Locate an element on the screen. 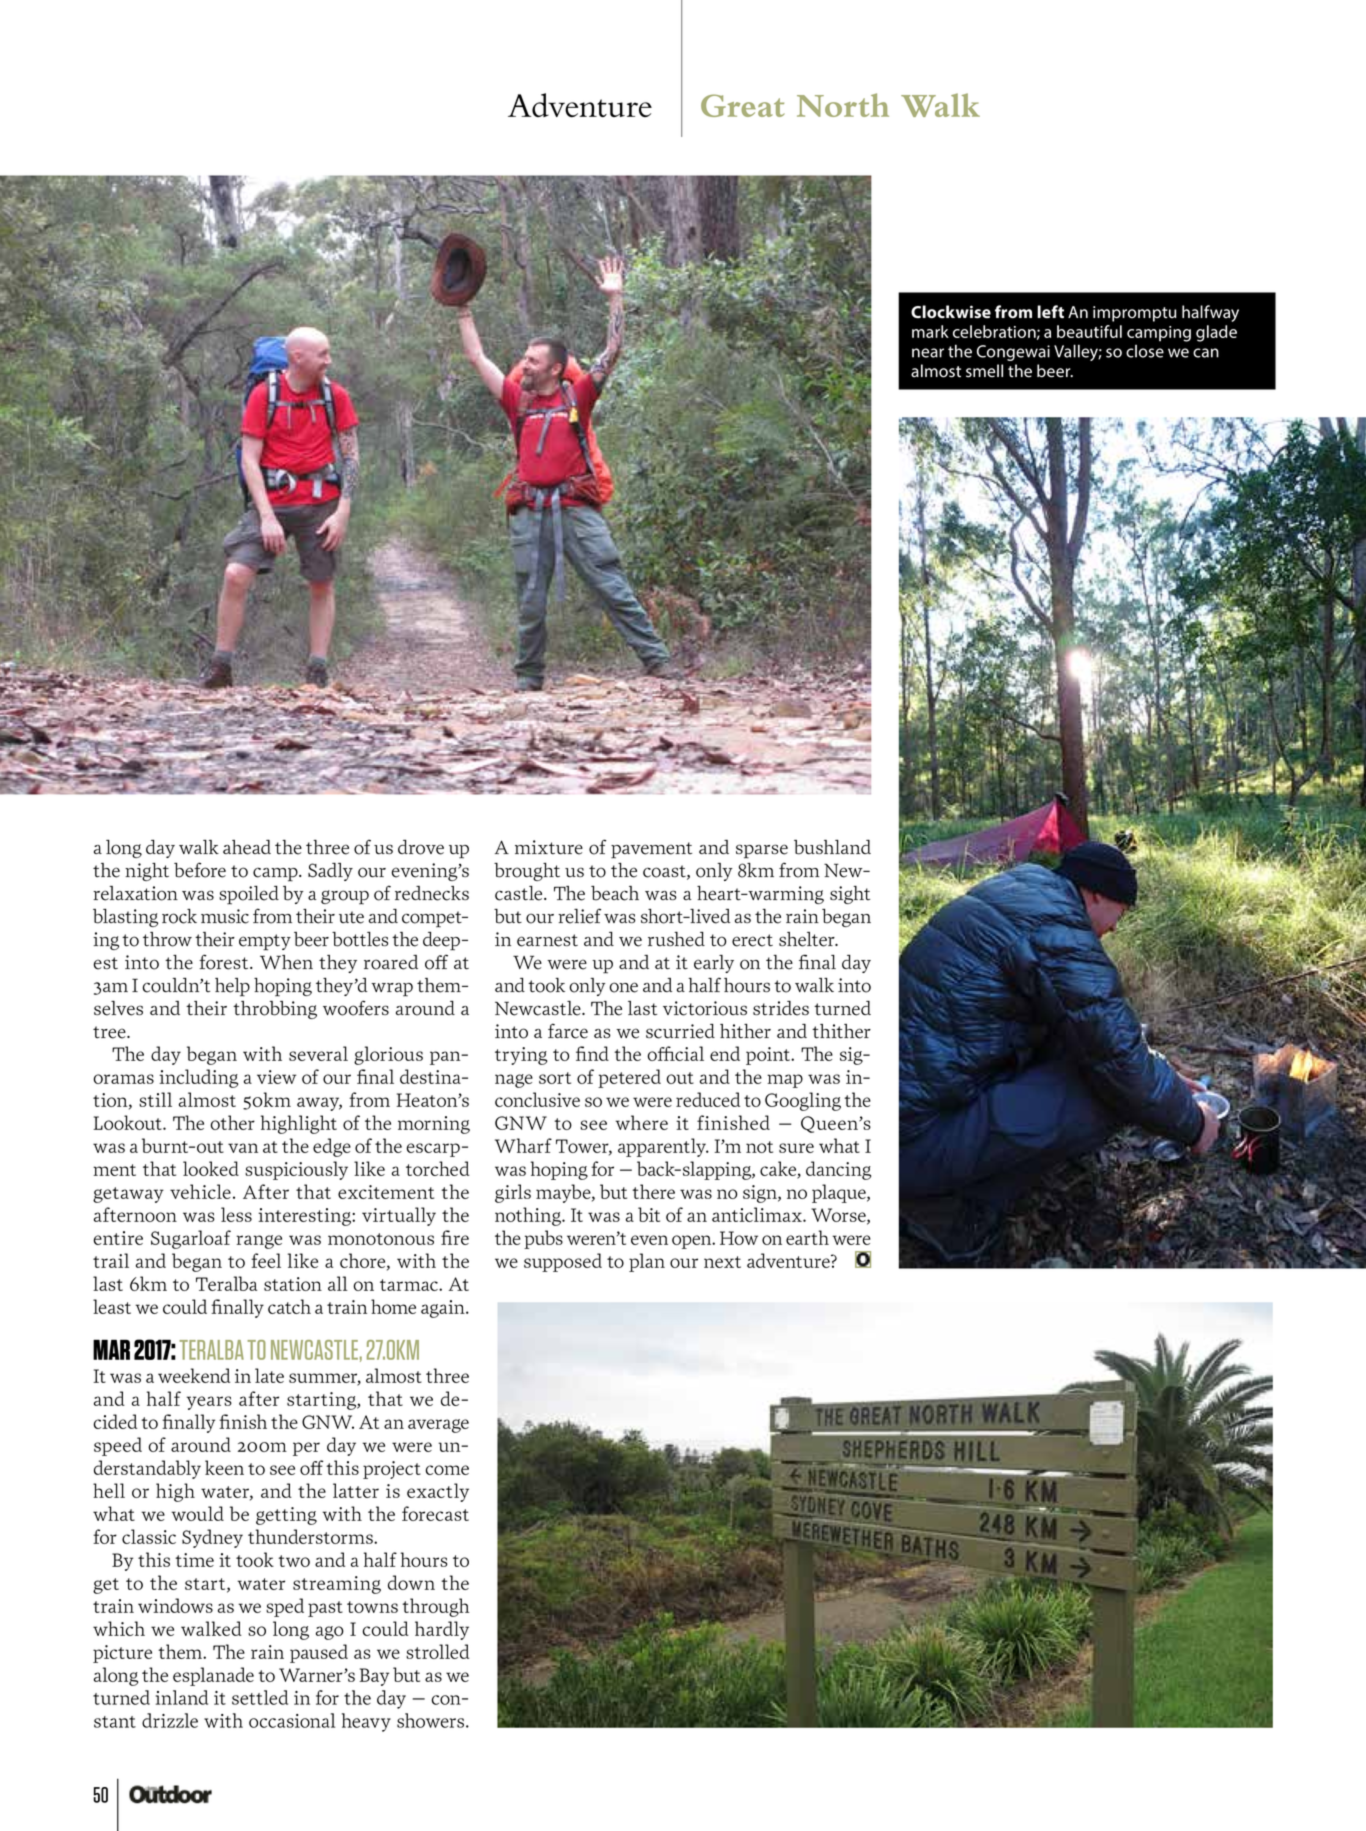 The height and width of the screenshot is (1831, 1366). apparently is located at coordinates (663, 1147).
